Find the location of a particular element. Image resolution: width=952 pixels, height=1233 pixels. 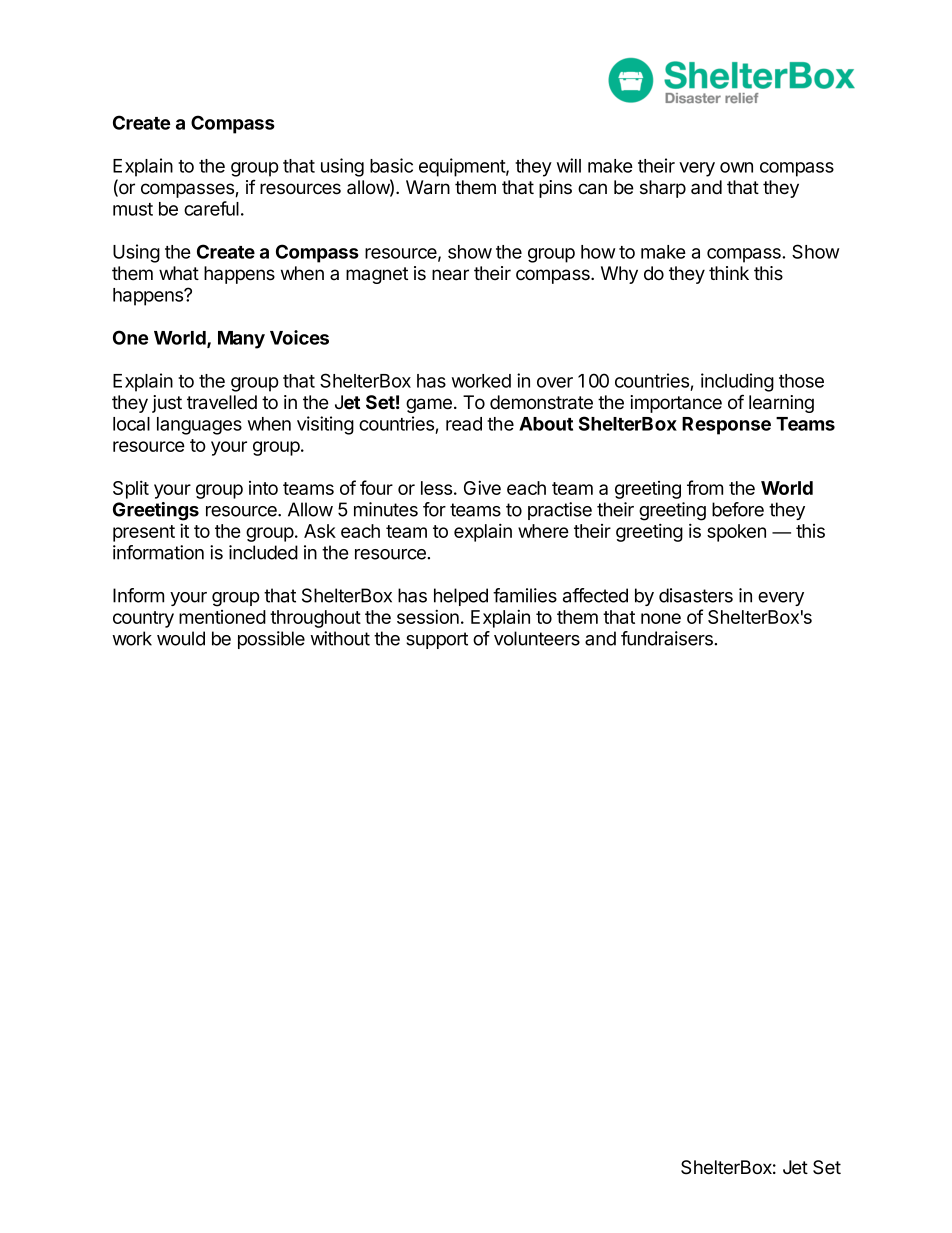

into is located at coordinates (263, 488).
